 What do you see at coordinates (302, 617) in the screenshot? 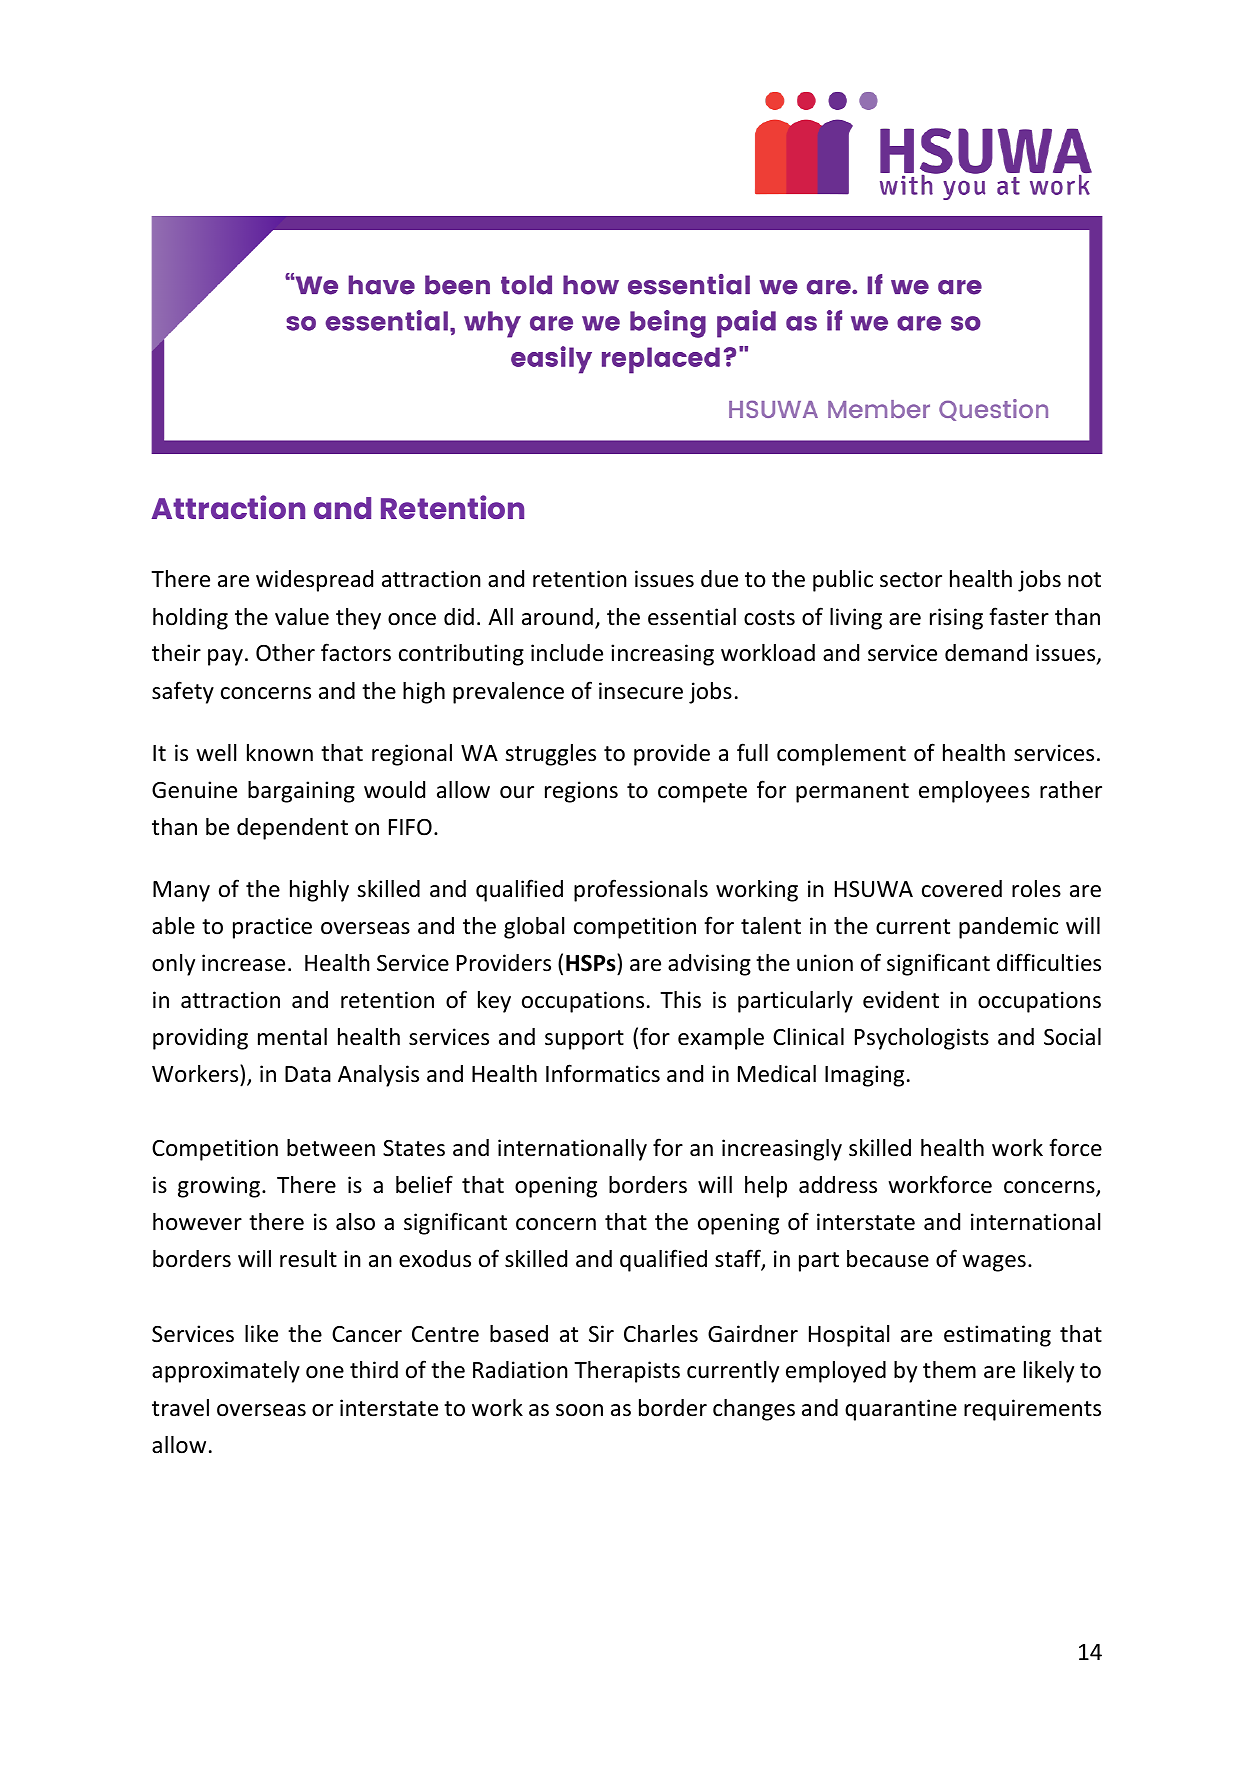
I see `value` at bounding box center [302, 617].
